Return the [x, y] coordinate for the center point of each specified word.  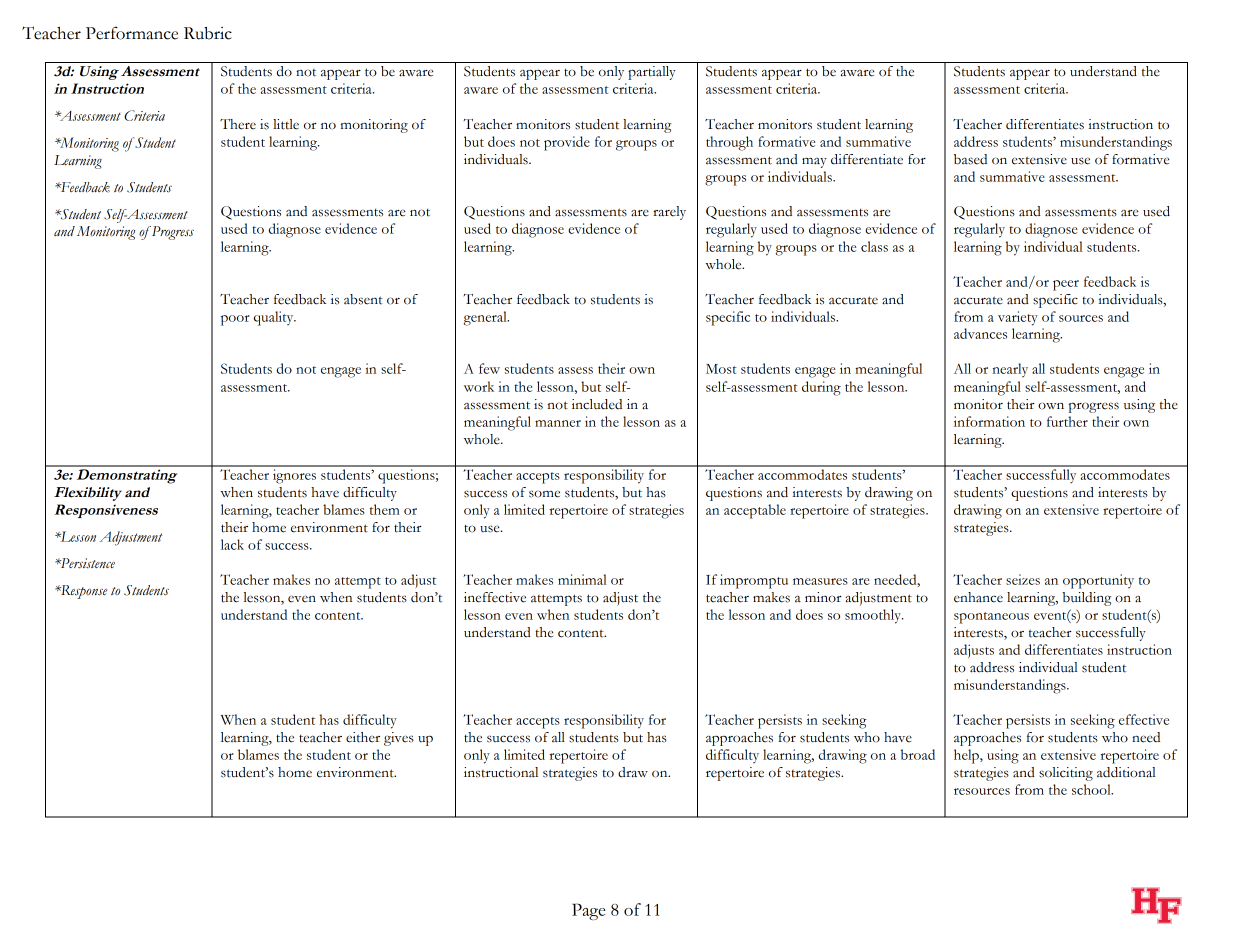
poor [235, 320]
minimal [582, 579]
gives [399, 739]
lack [232, 544]
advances [980, 333]
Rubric [208, 33]
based [970, 159]
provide [567, 143]
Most [721, 369]
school [1092, 789]
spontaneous [991, 618]
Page [588, 911]
